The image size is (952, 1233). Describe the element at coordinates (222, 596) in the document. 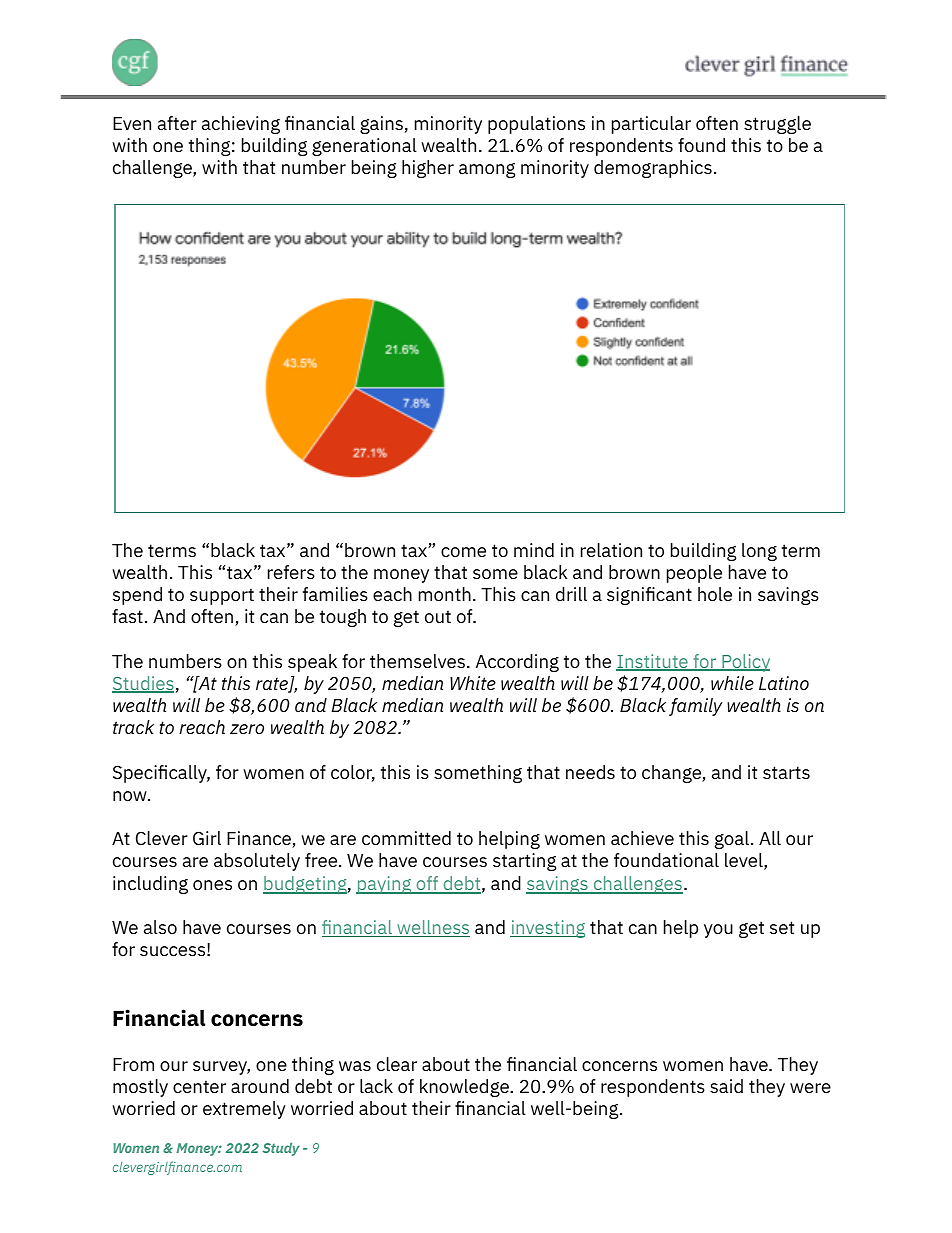

I see `support` at that location.
